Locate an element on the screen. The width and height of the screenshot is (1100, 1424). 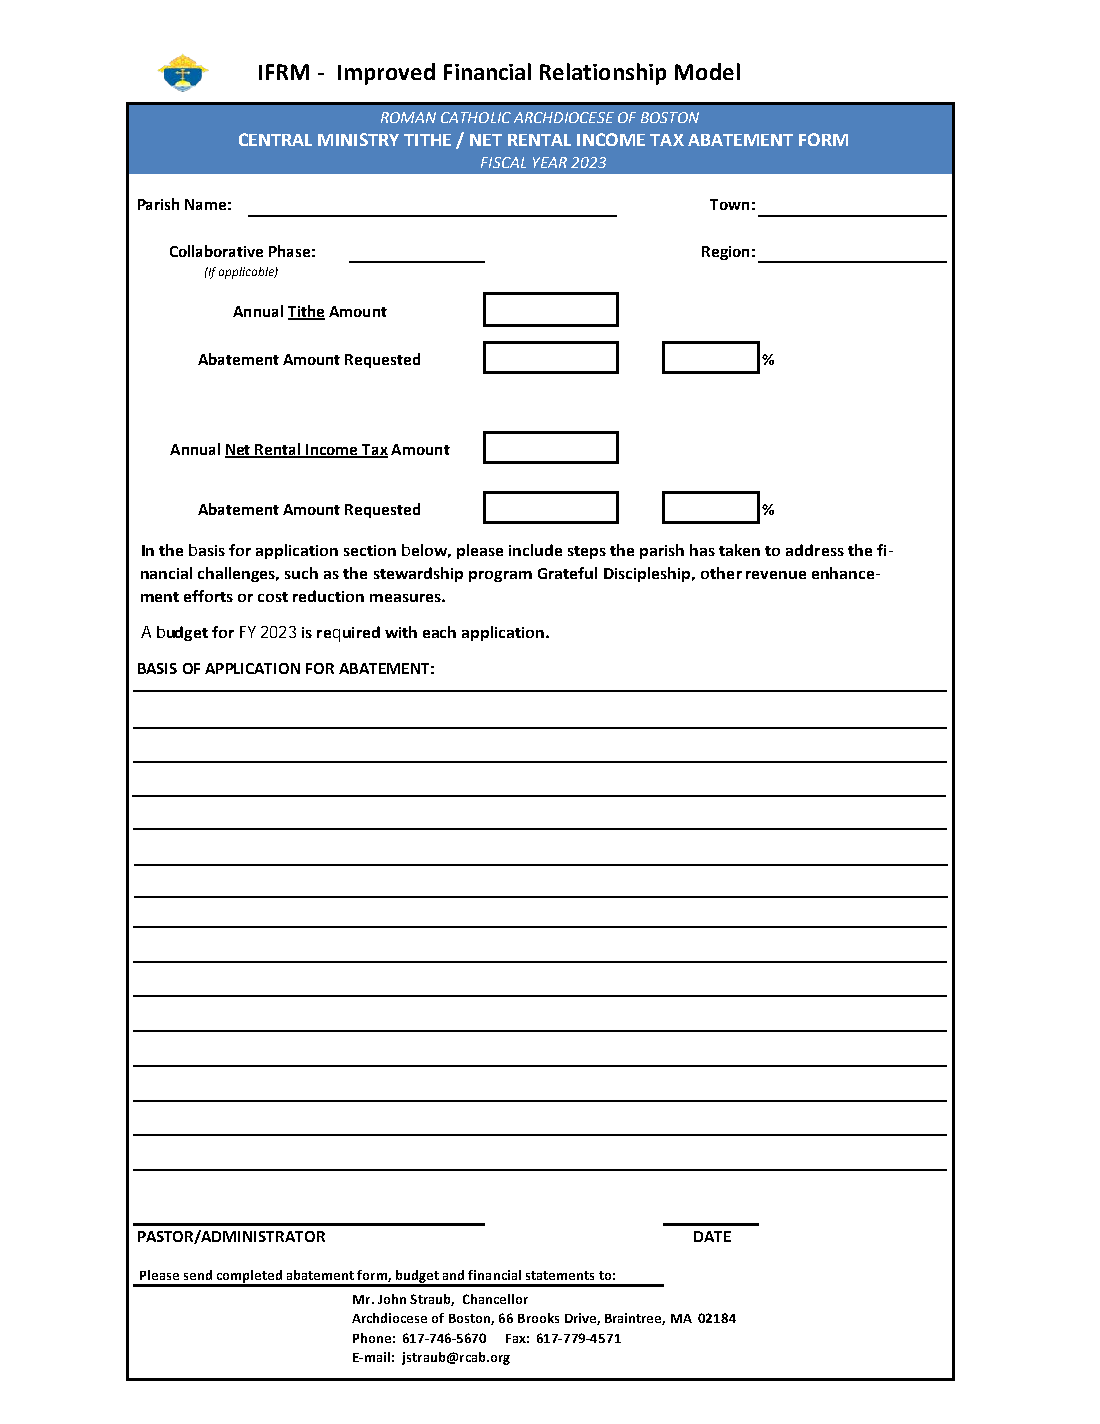
applicable is located at coordinates (247, 273).
